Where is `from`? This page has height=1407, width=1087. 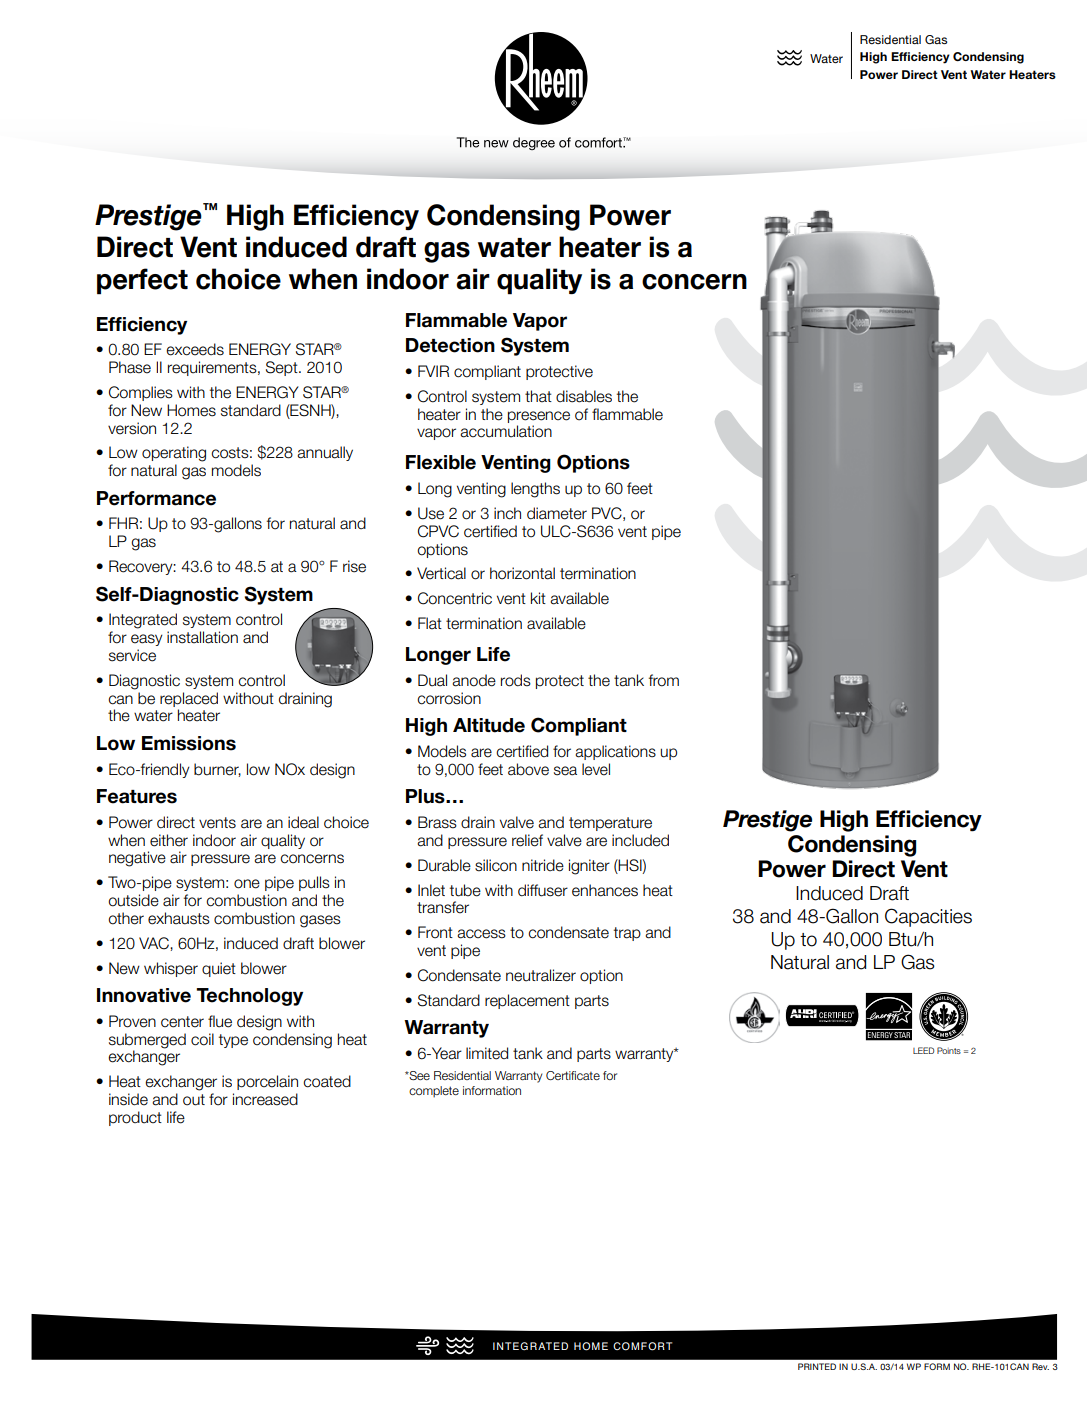
from is located at coordinates (664, 680).
